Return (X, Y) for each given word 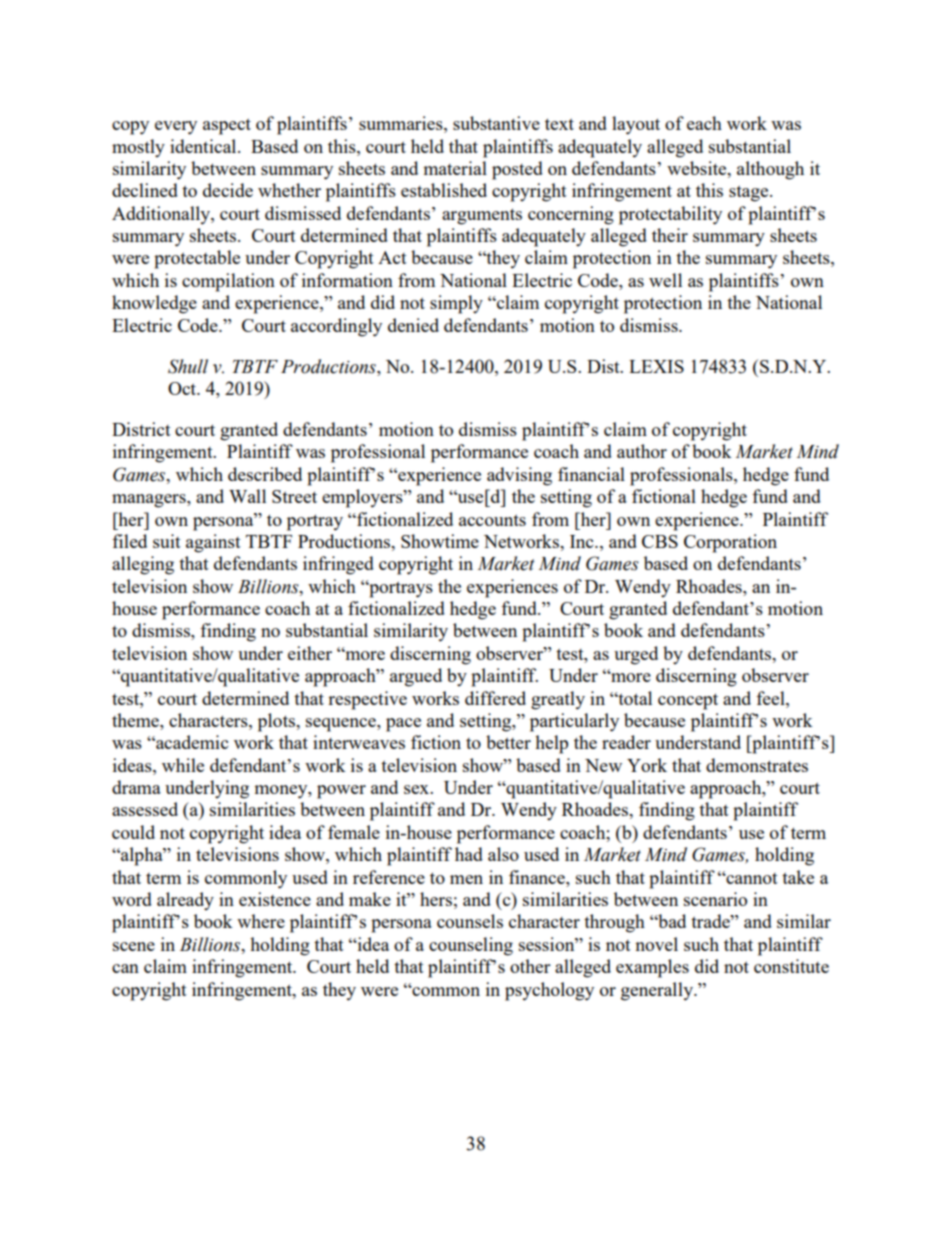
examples (652, 968)
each (704, 123)
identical (204, 146)
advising (519, 476)
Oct (183, 388)
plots (277, 722)
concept (688, 701)
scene (134, 946)
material (455, 168)
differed (495, 698)
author (642, 451)
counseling (471, 946)
